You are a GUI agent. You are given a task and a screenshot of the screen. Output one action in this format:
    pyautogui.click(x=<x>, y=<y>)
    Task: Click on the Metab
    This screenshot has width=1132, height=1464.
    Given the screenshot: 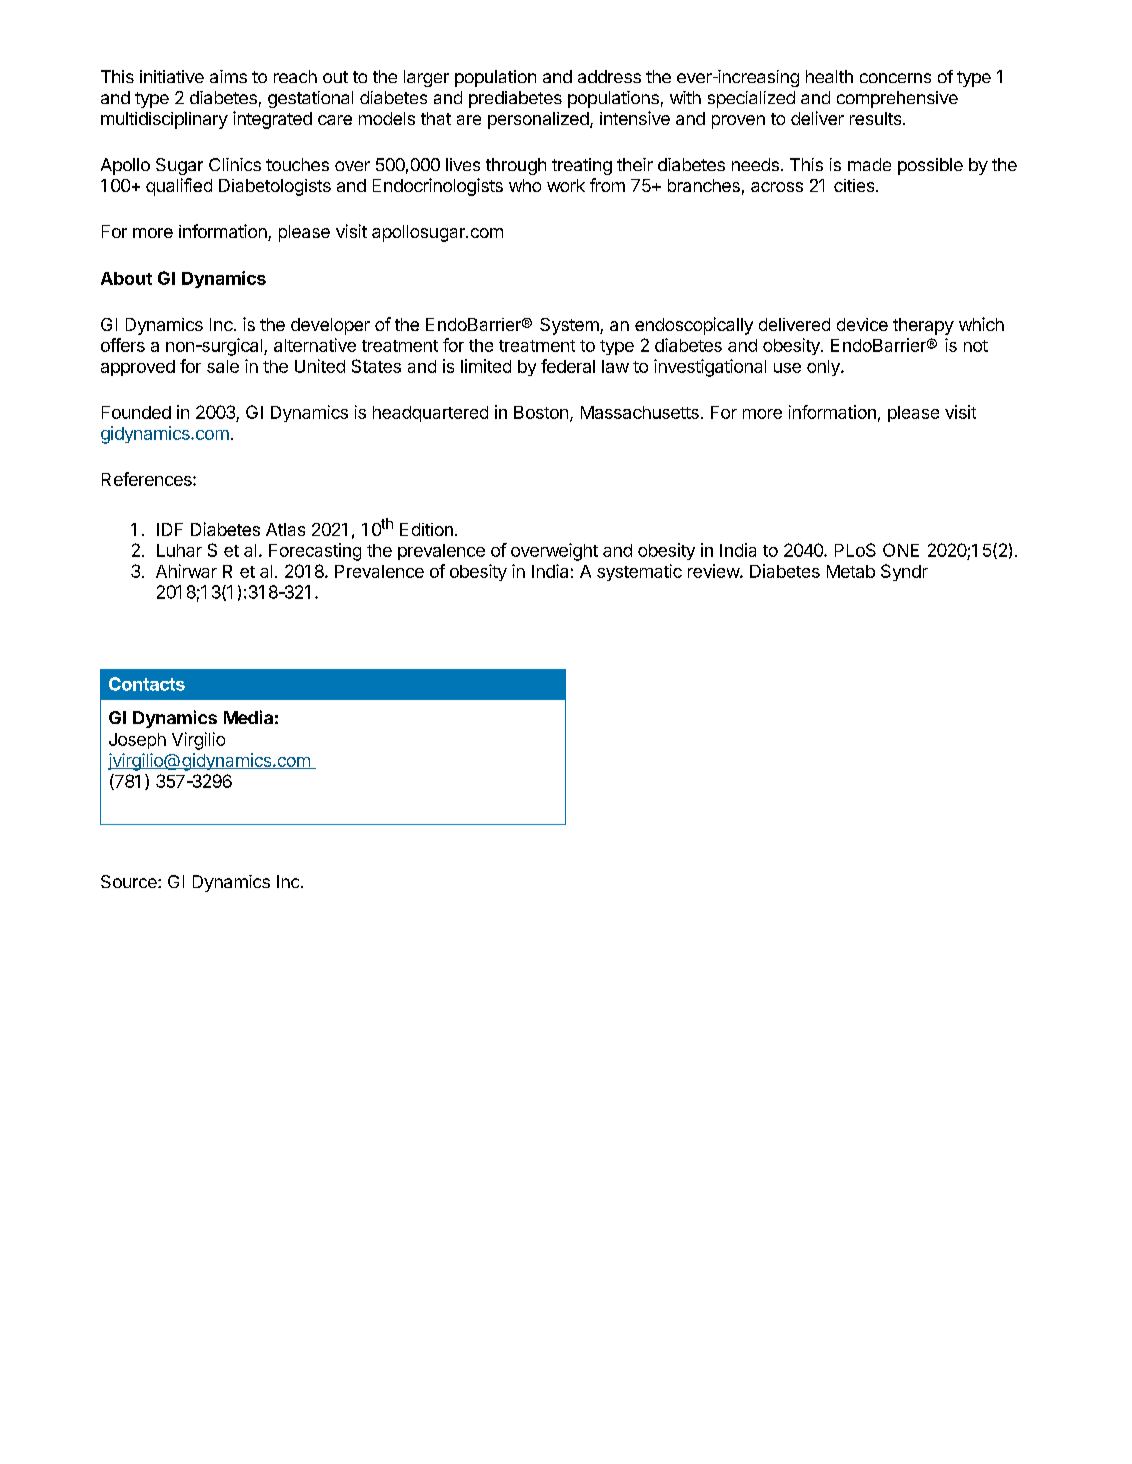 What is the action you would take?
    pyautogui.click(x=851, y=571)
